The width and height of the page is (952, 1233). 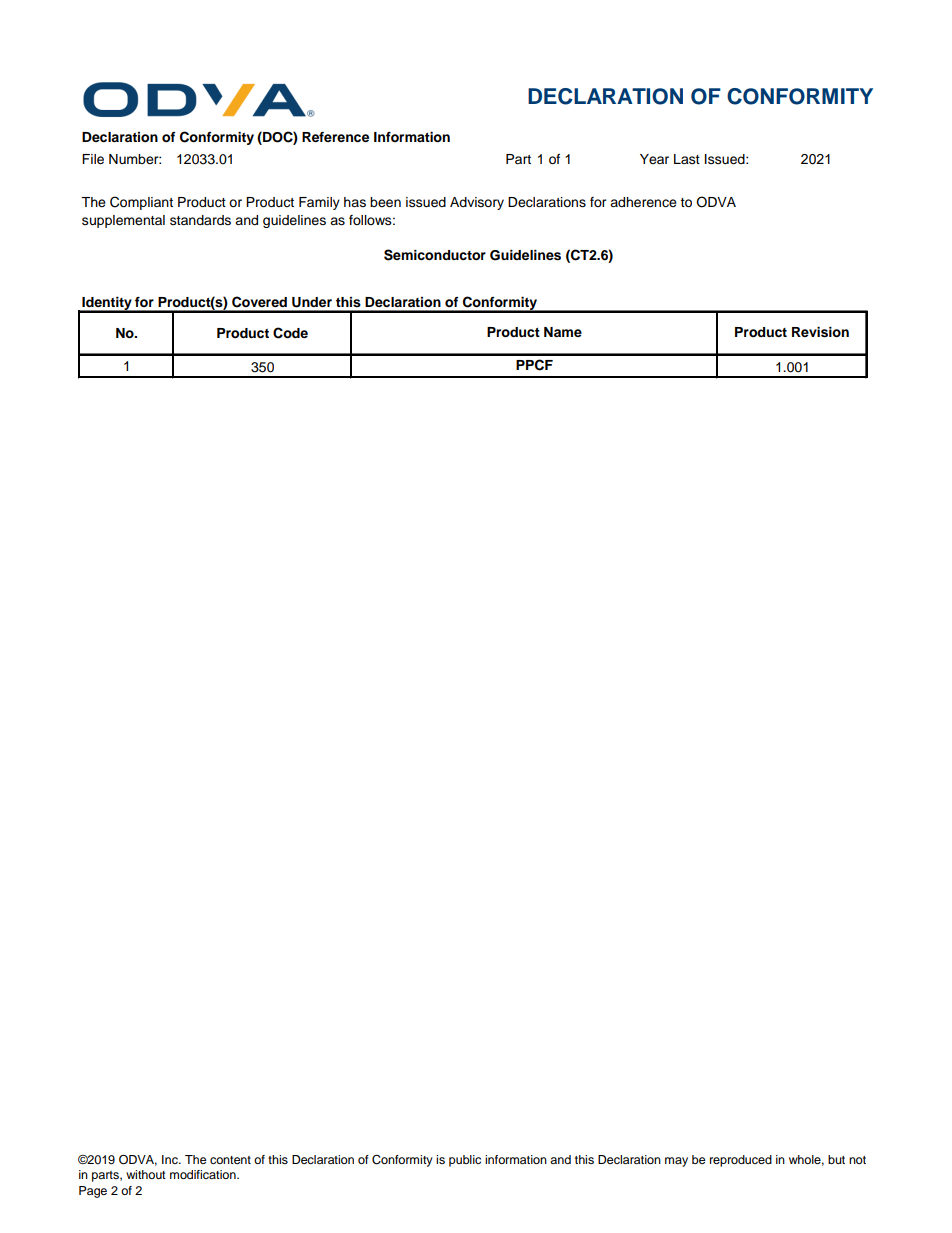 I want to click on Last, so click(x=687, y=159).
